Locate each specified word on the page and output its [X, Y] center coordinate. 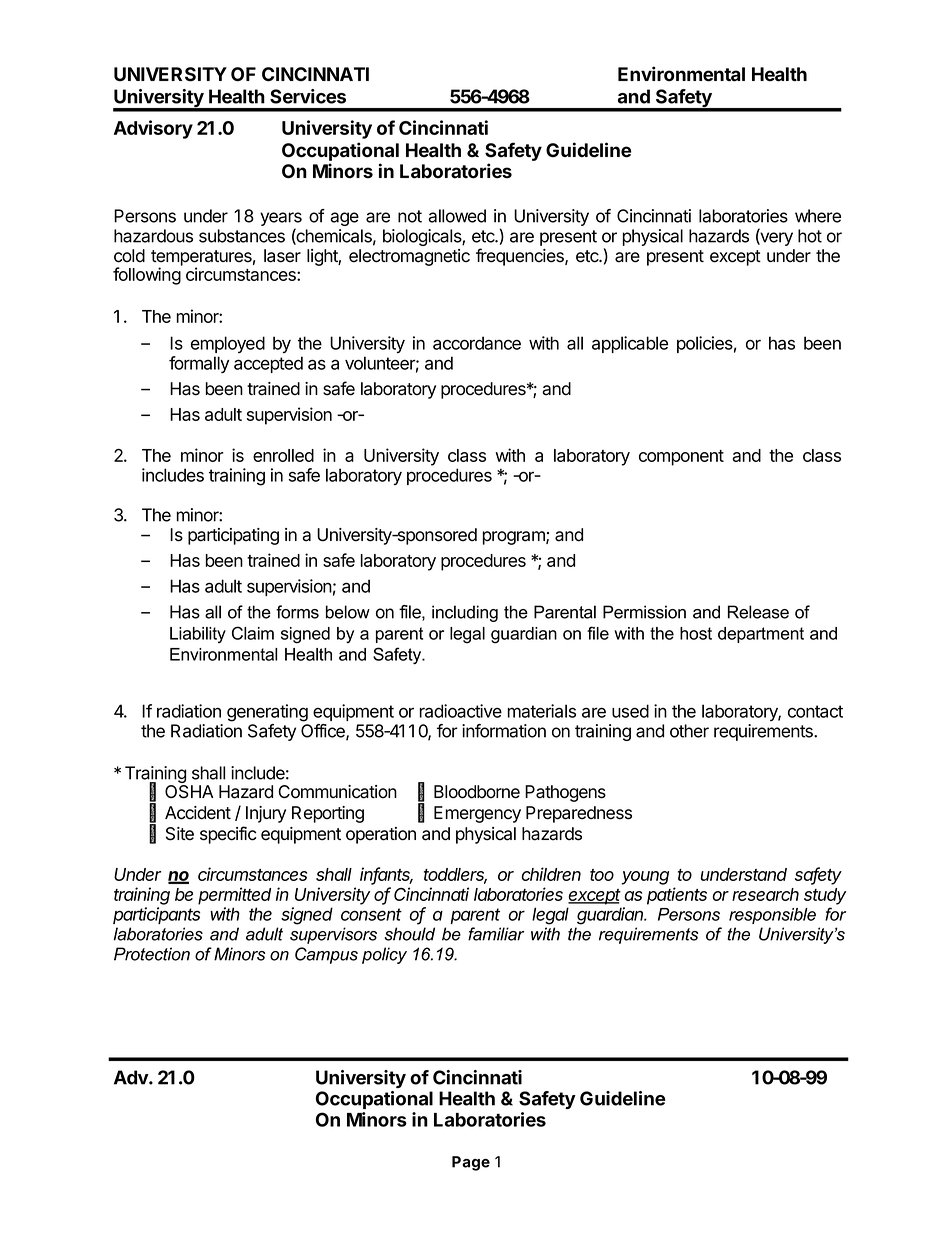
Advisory [153, 129]
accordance [477, 343]
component [681, 458]
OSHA [189, 792]
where [818, 216]
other [689, 731]
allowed [457, 216]
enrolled [283, 455]
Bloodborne [477, 792]
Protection [152, 954]
